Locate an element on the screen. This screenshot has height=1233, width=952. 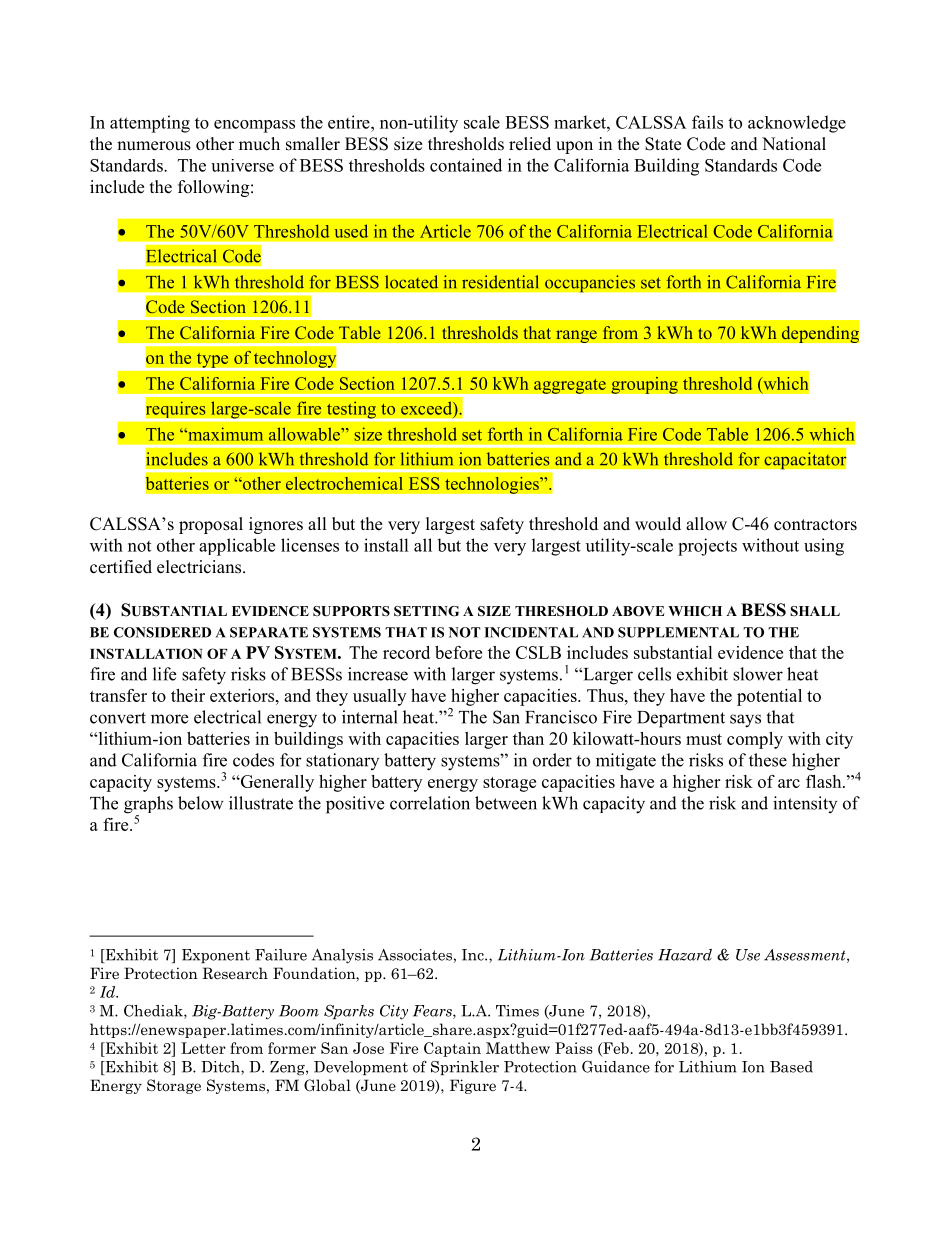
electricians is located at coordinates (200, 567).
